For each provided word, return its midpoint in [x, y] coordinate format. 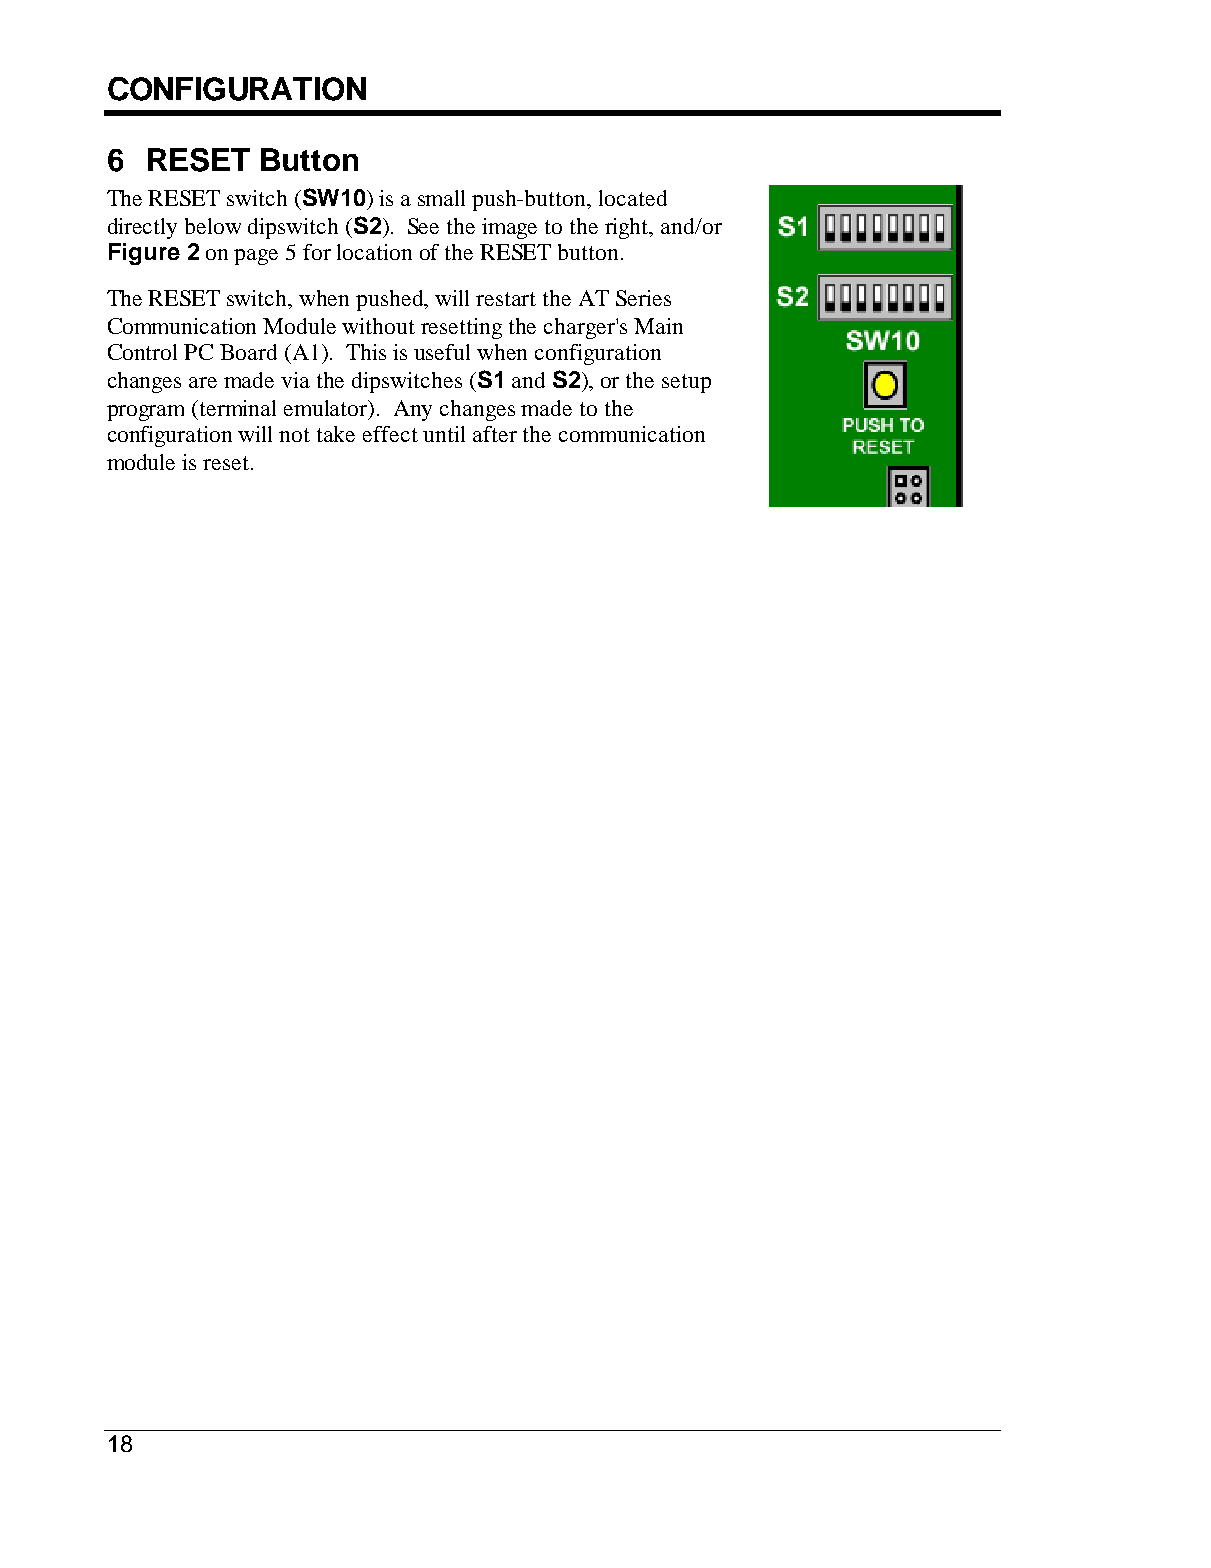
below [213, 226]
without [378, 326]
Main [658, 326]
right [628, 228]
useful [442, 352]
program [145, 413]
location [374, 252]
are [203, 382]
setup [686, 383]
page [256, 257]
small [441, 198]
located [633, 198]
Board [248, 352]
